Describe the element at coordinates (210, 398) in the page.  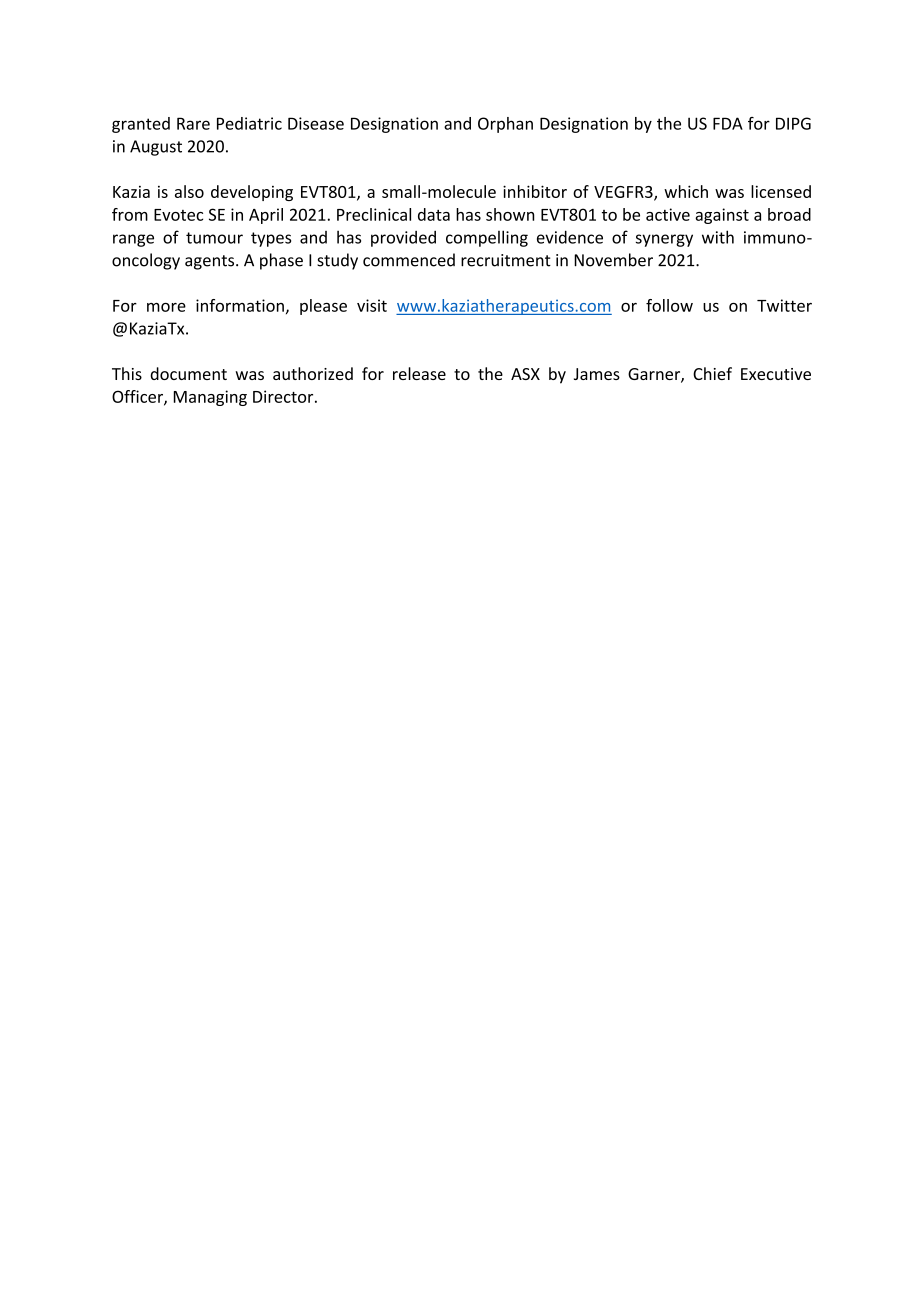
I see `Managing` at that location.
